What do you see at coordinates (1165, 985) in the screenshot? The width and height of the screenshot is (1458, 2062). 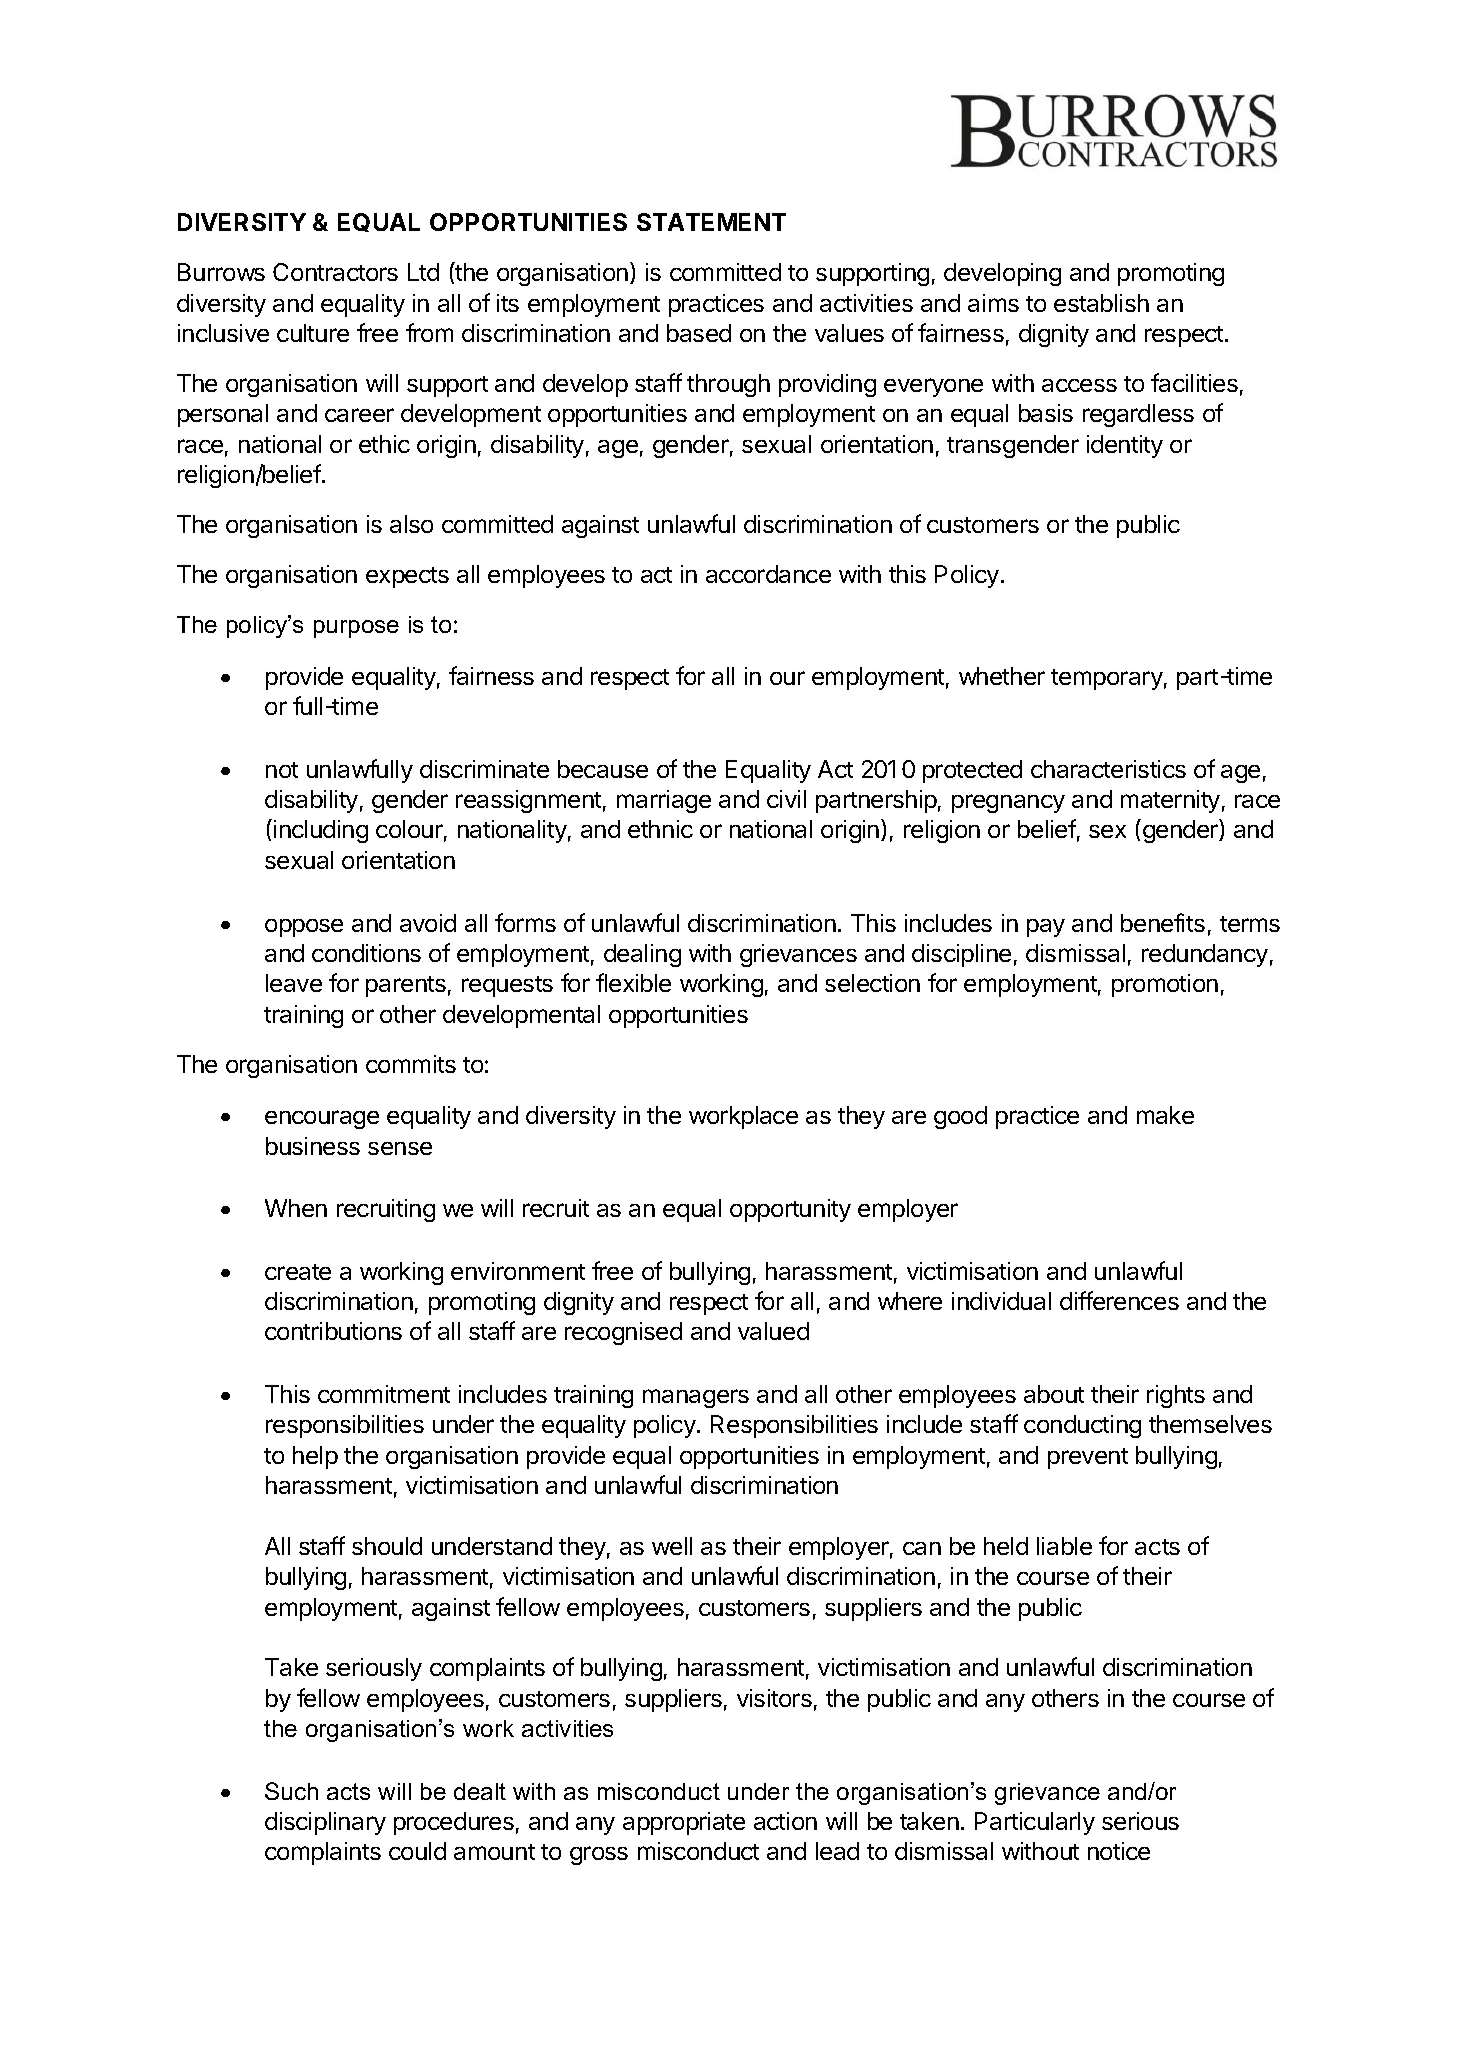 I see `promotion` at bounding box center [1165, 985].
